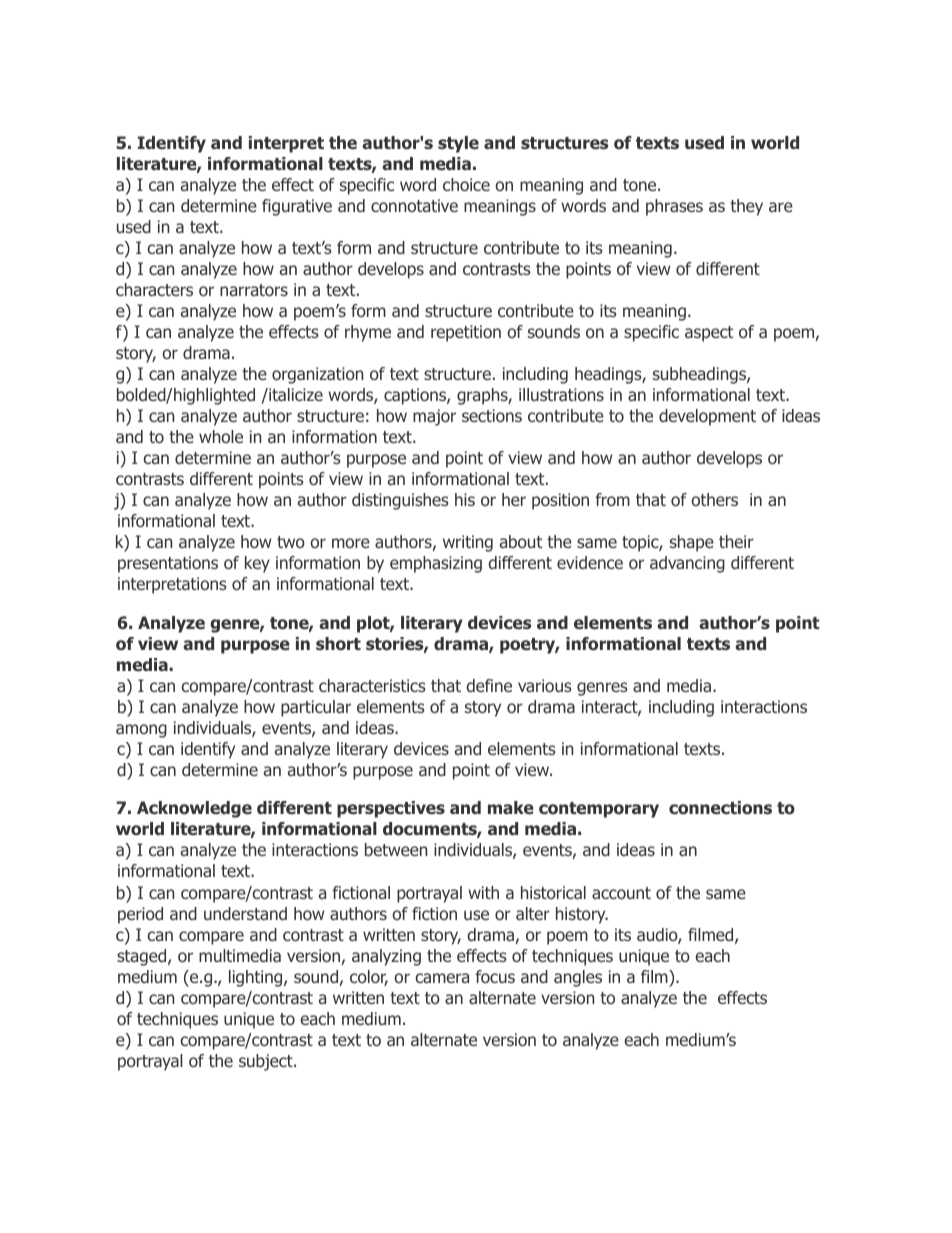 Image resolution: width=952 pixels, height=1233 pixels. What do you see at coordinates (221, 436) in the screenshot?
I see `whole` at bounding box center [221, 436].
